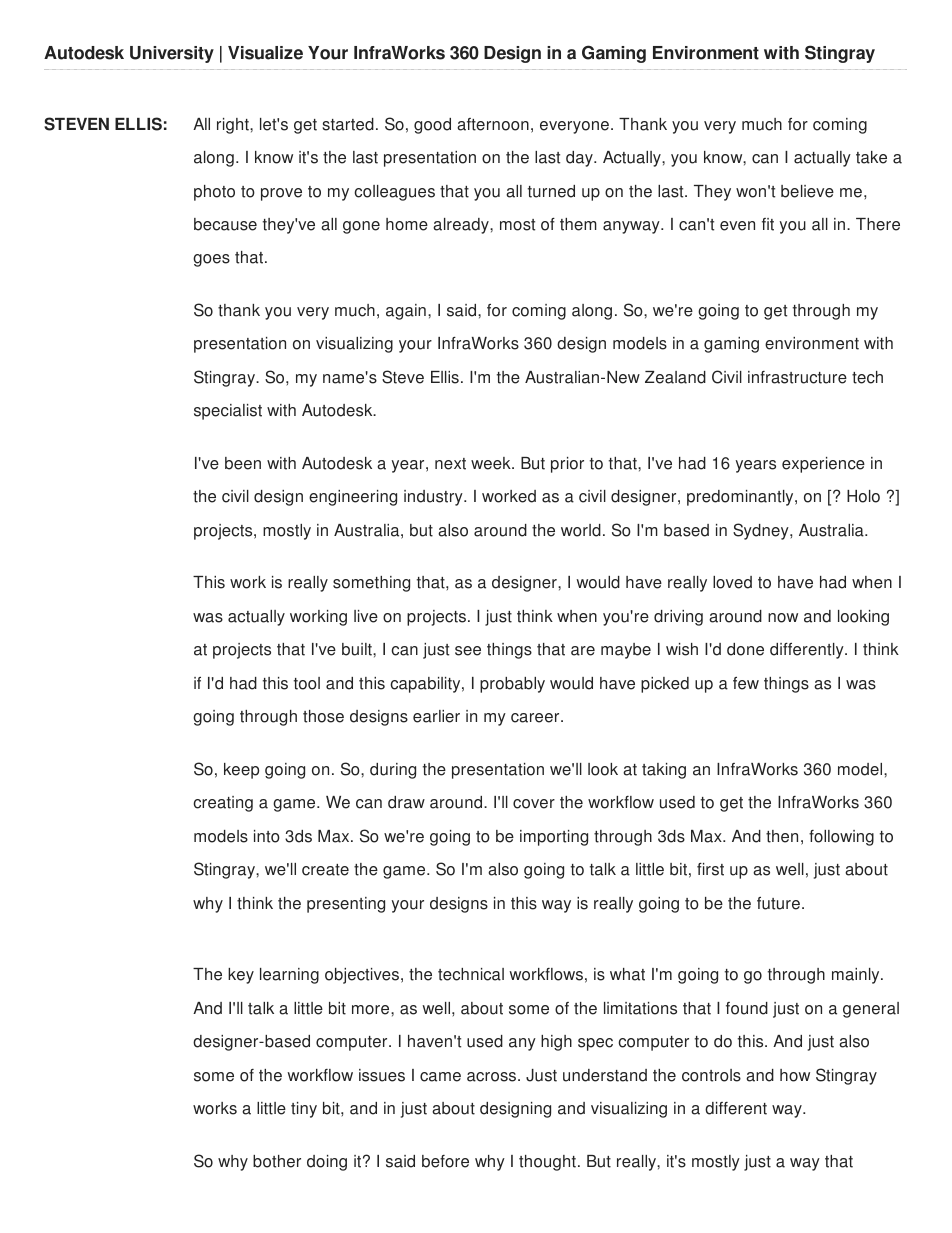 The width and height of the screenshot is (952, 1233). What do you see at coordinates (277, 1161) in the screenshot?
I see `bother` at bounding box center [277, 1161].
